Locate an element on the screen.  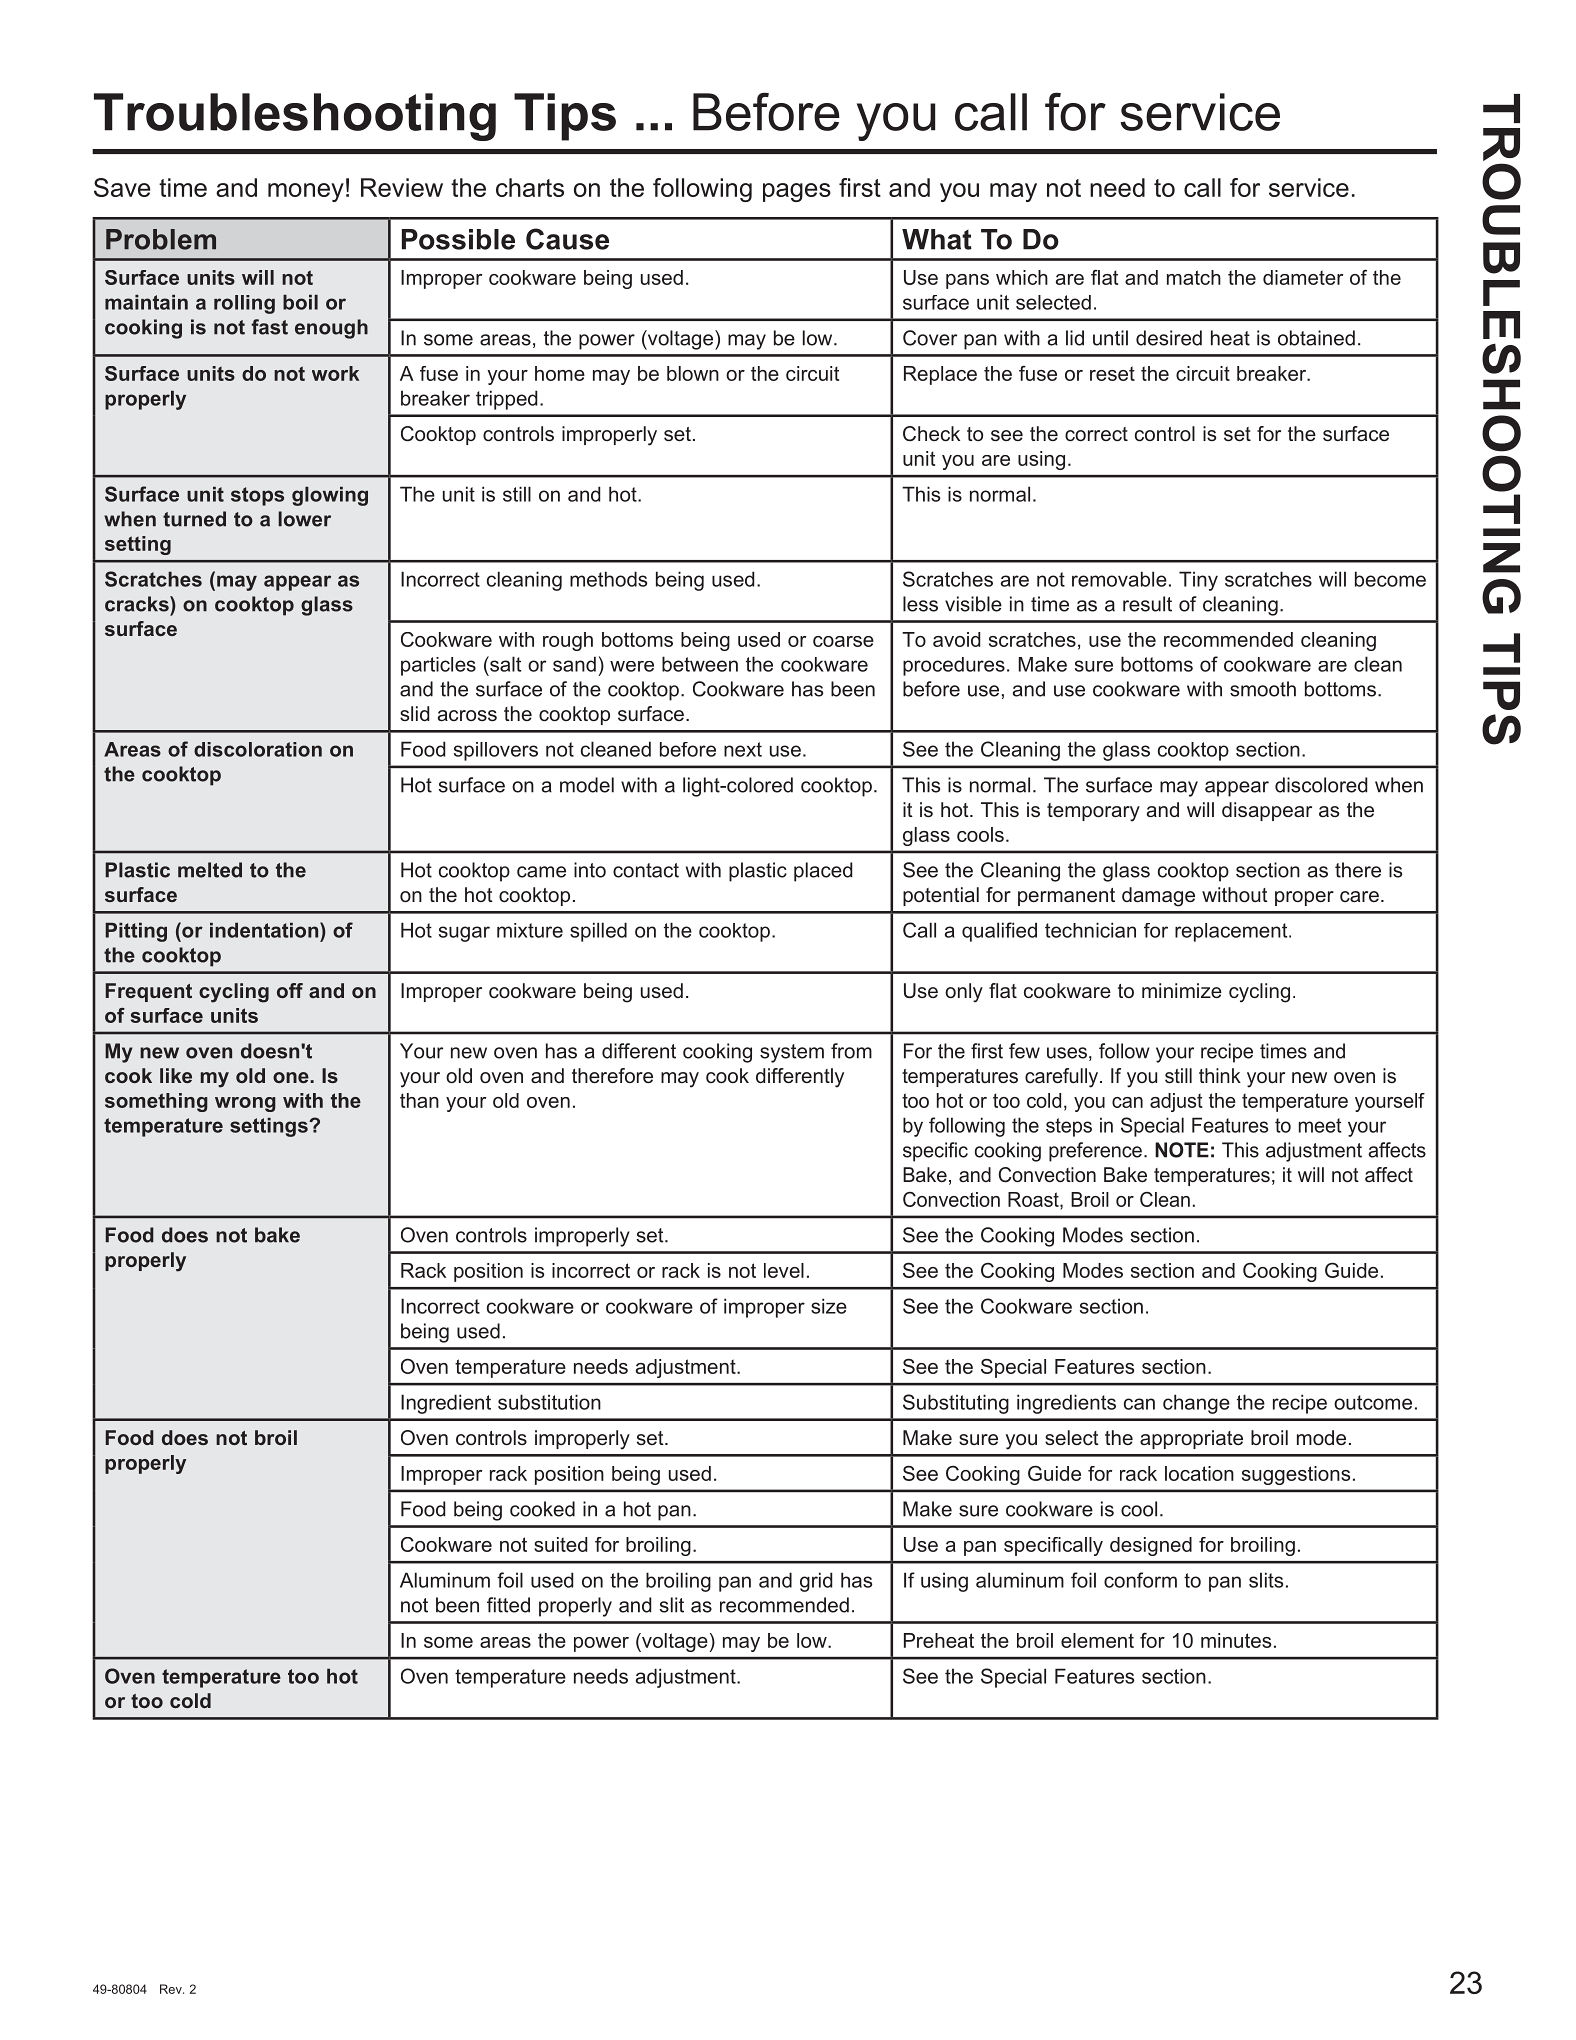
money is located at coordinates (306, 192).
